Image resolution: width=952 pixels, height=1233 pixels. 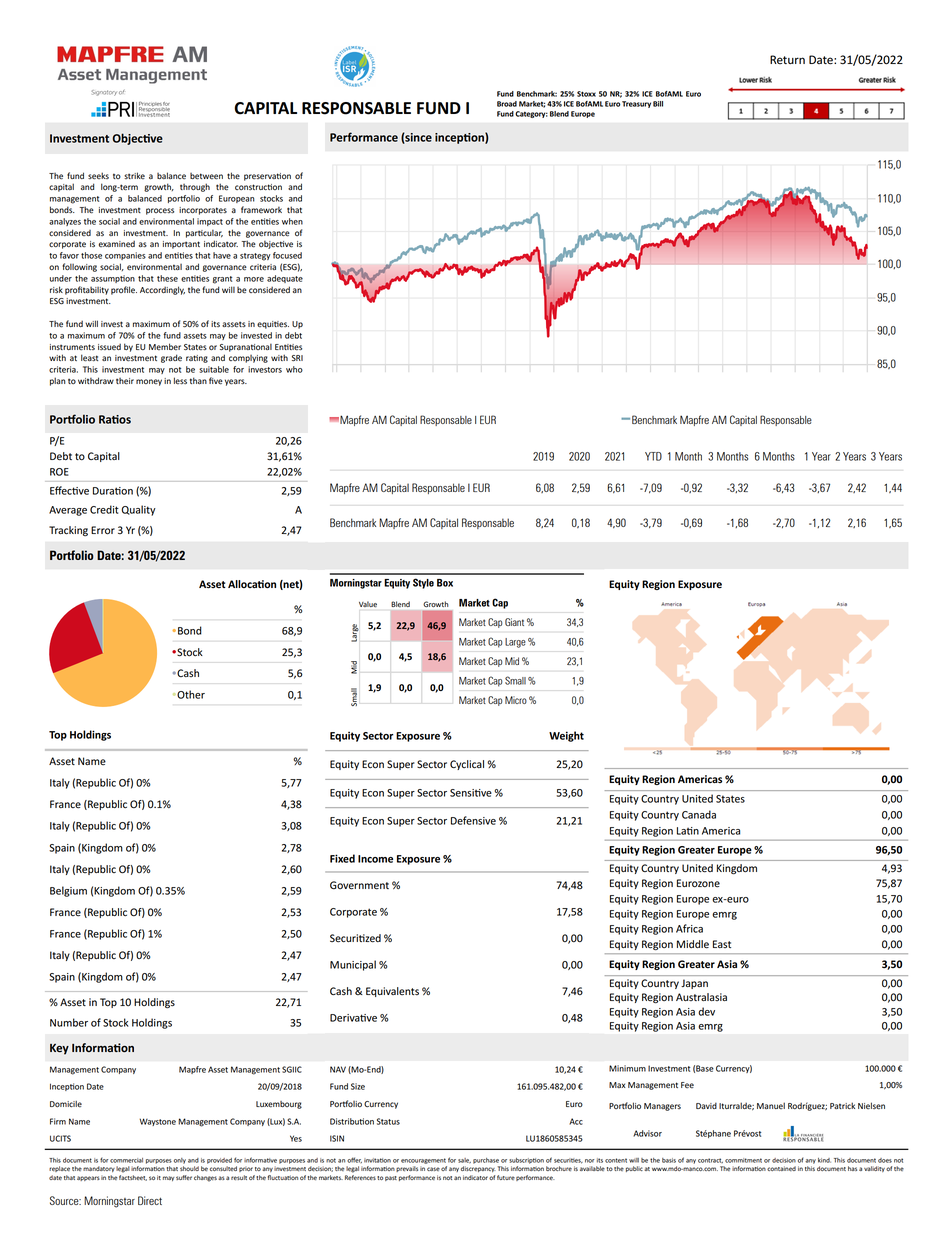 I want to click on only, so click(x=180, y=1161).
